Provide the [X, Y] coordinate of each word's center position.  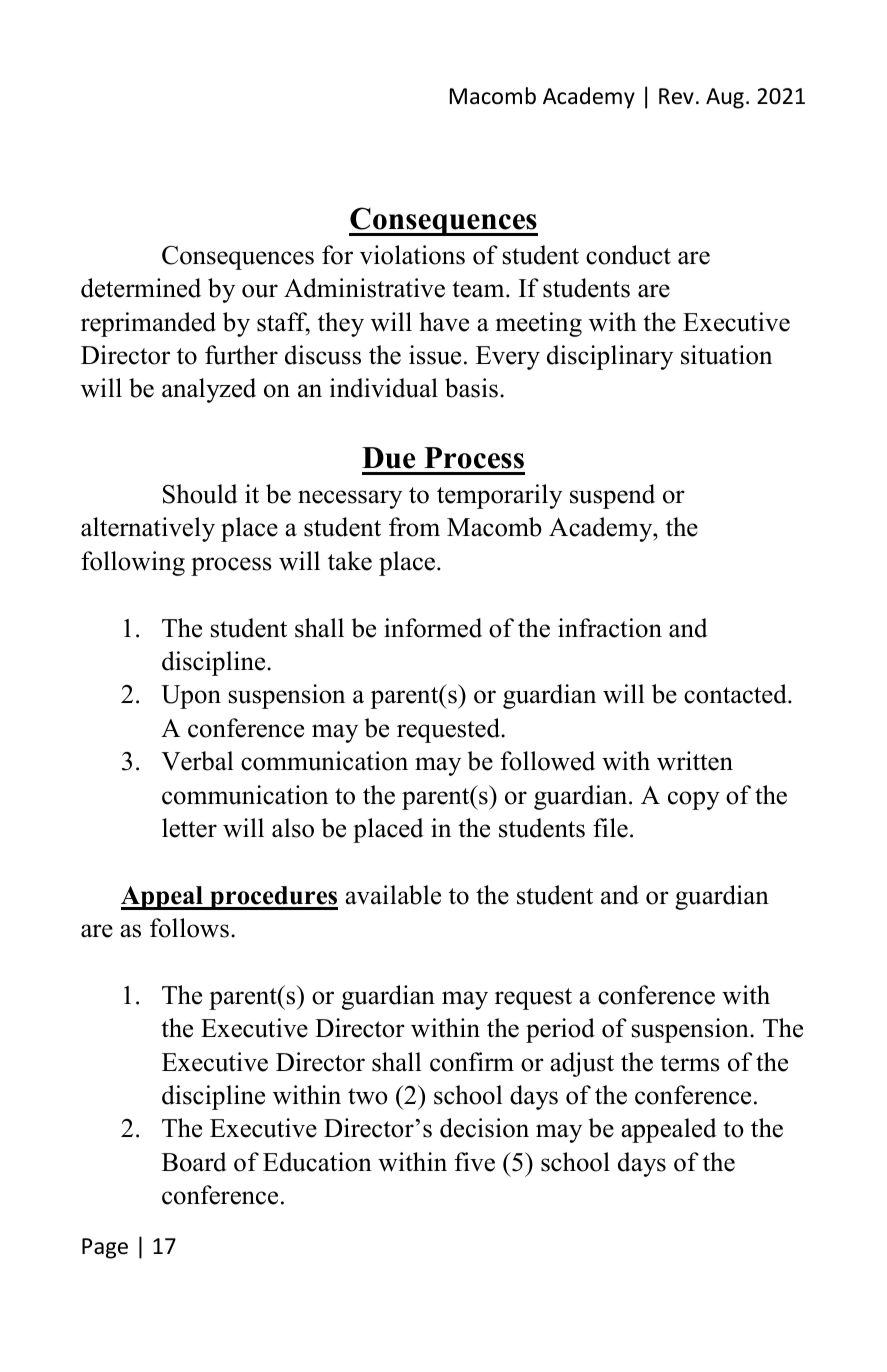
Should [200, 494]
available [393, 895]
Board [194, 1162]
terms [690, 1063]
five [475, 1162]
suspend [612, 496]
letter [189, 828]
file [610, 828]
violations [412, 255]
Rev [676, 96]
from [414, 527]
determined [141, 288]
